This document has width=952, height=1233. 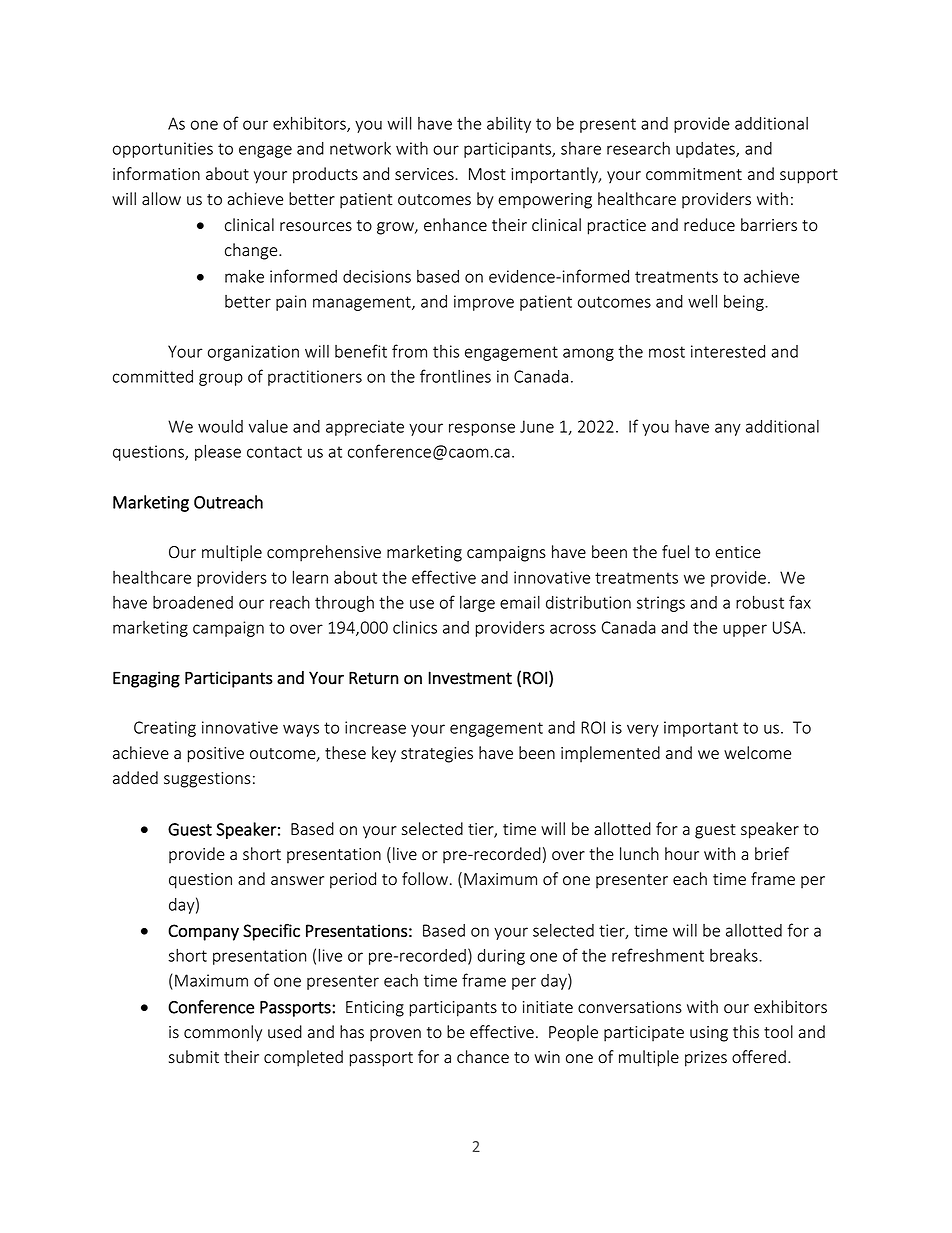 I want to click on positive, so click(x=216, y=755).
